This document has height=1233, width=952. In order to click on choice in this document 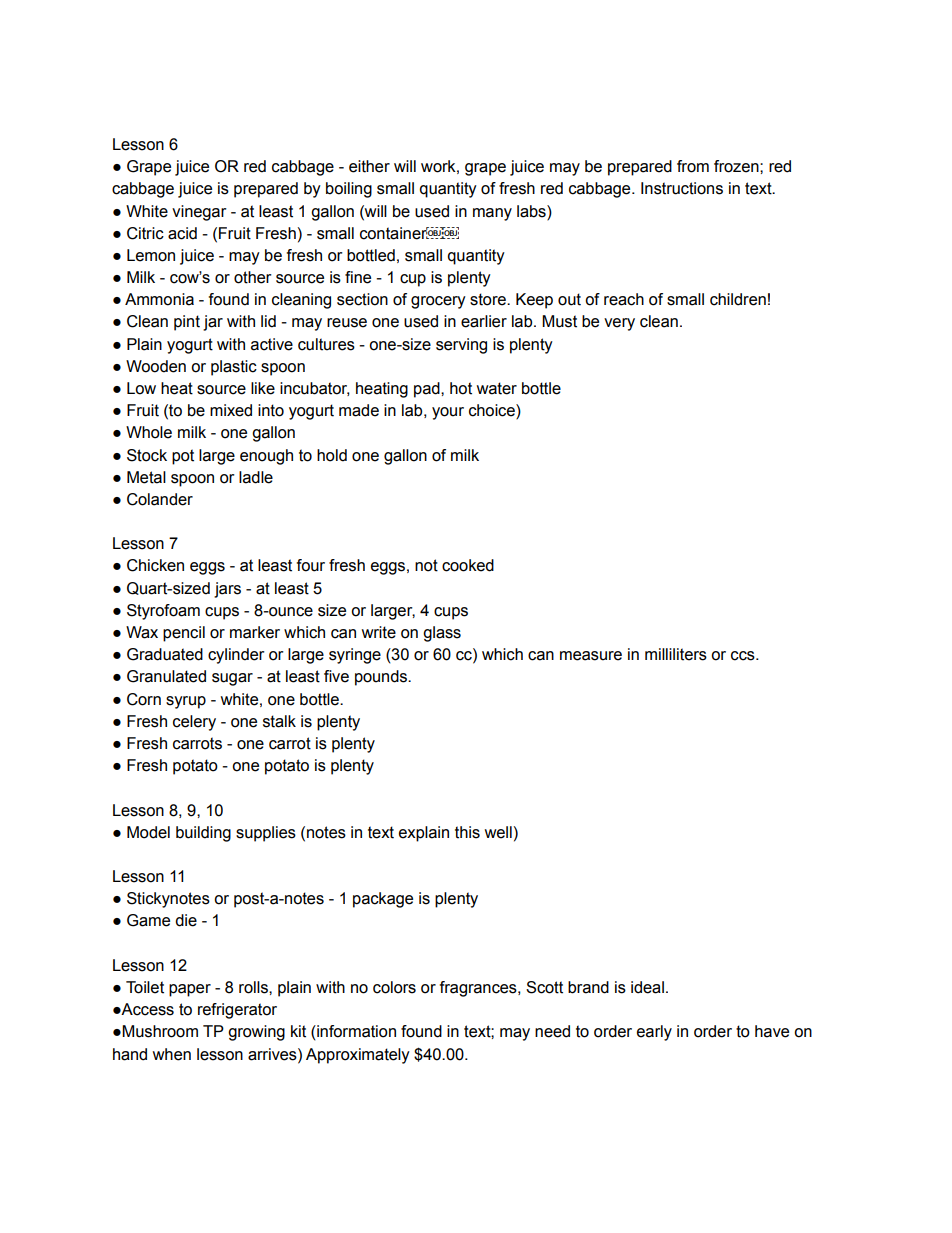, I will do `click(493, 411)`.
